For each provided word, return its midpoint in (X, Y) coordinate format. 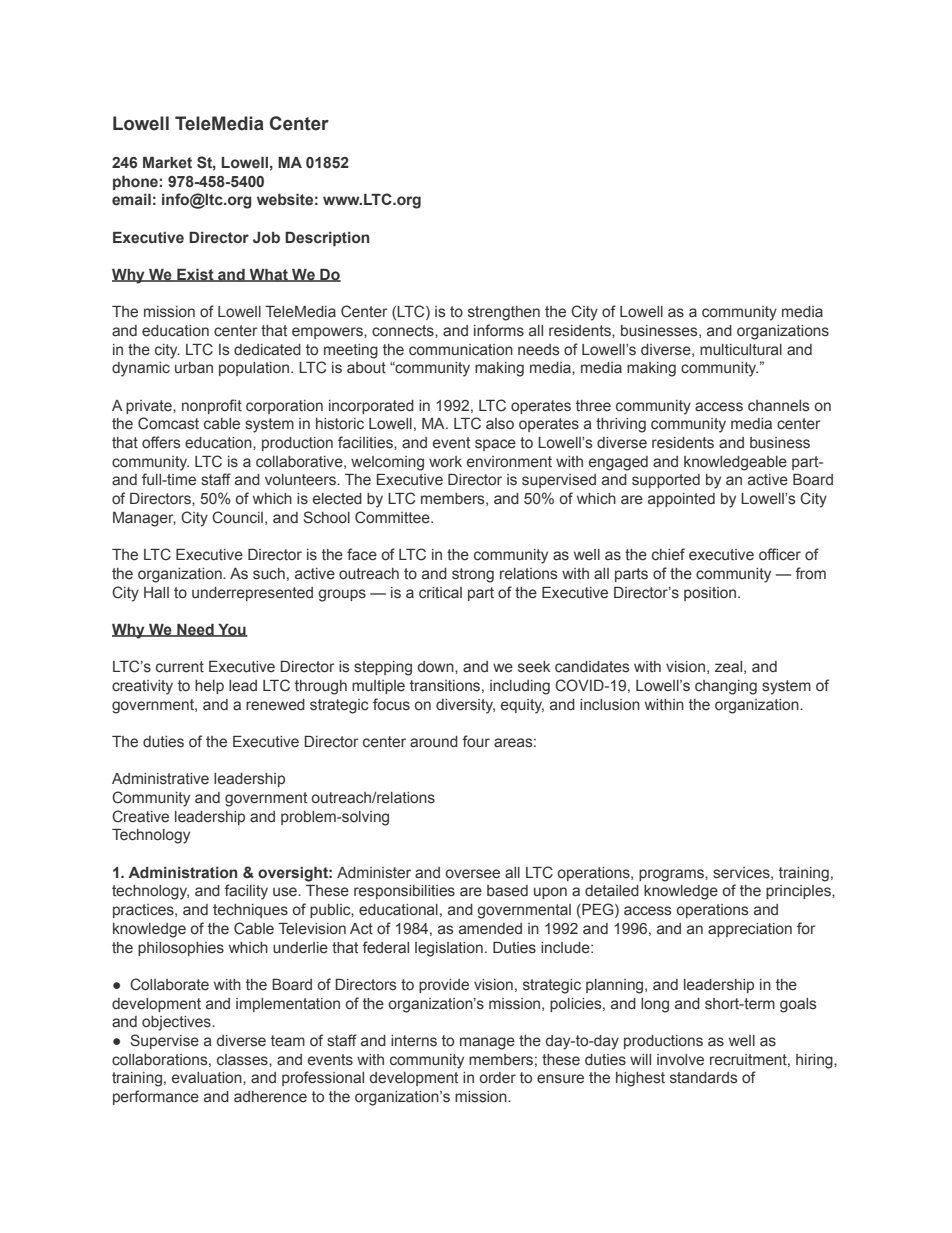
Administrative (160, 779)
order (498, 1078)
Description (327, 239)
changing (726, 687)
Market (167, 163)
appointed (681, 500)
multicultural (741, 350)
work (445, 462)
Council (237, 517)
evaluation (208, 1078)
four (476, 741)
